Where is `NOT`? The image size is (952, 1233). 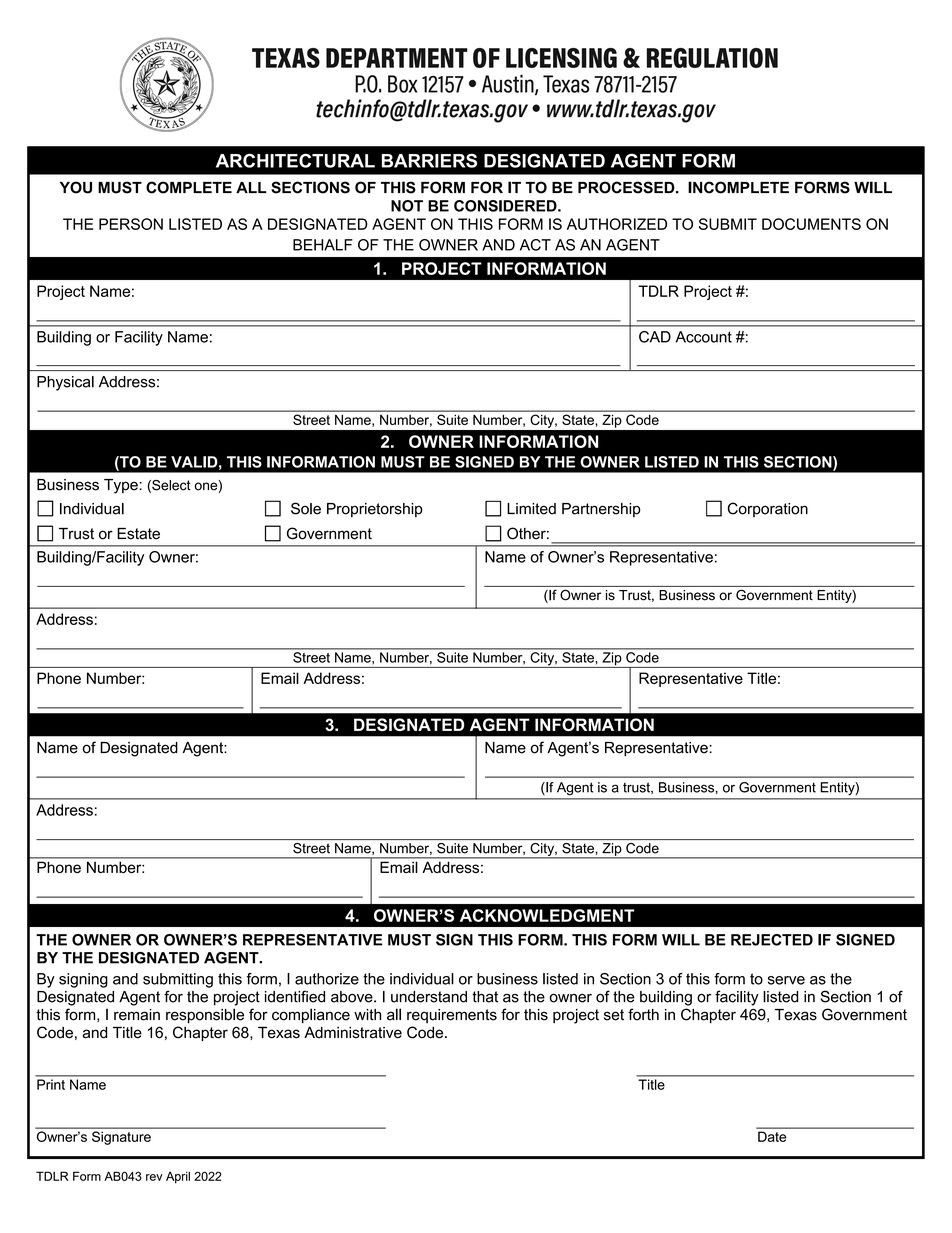
NOT is located at coordinates (407, 206).
